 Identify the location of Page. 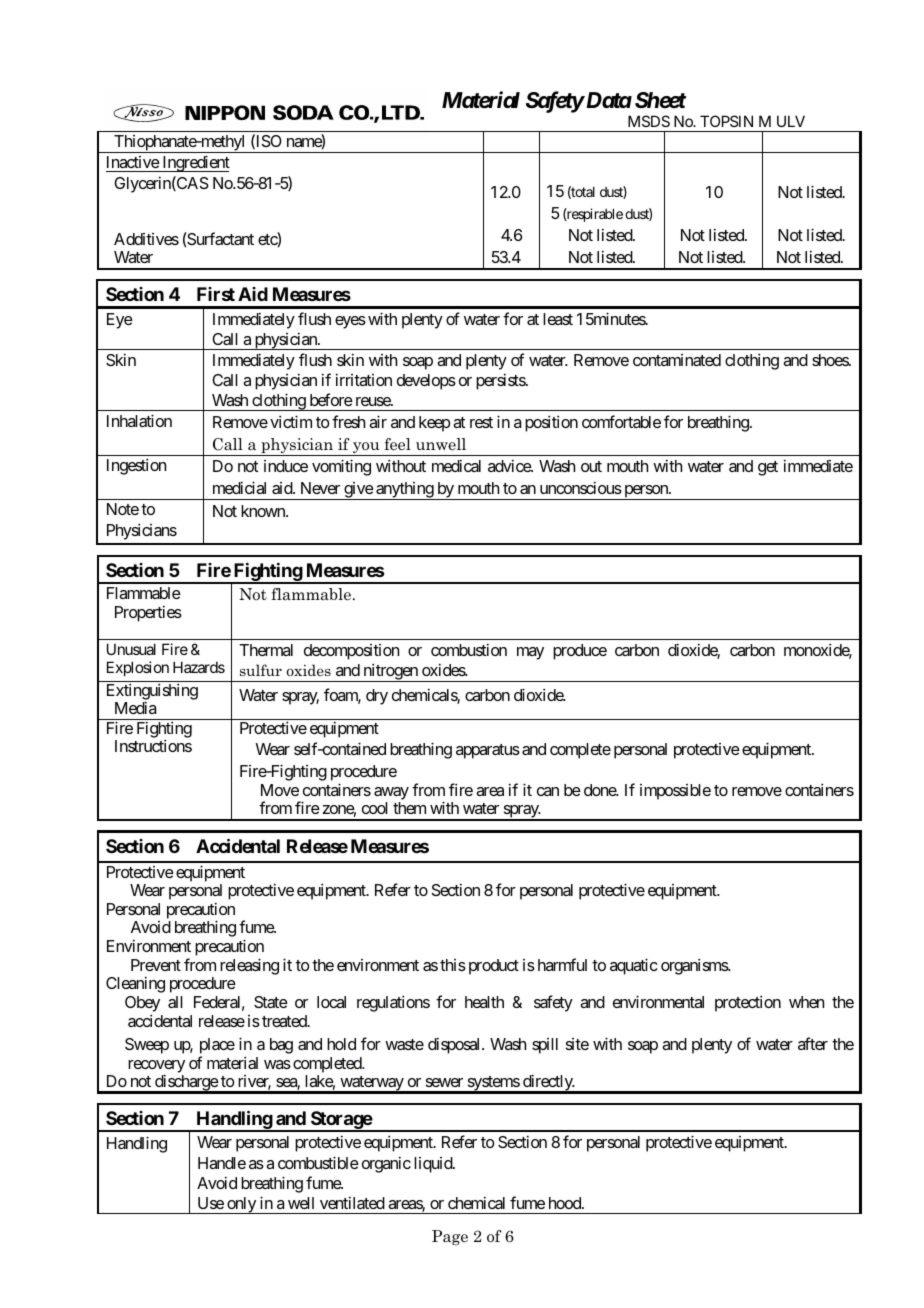
(450, 1237).
